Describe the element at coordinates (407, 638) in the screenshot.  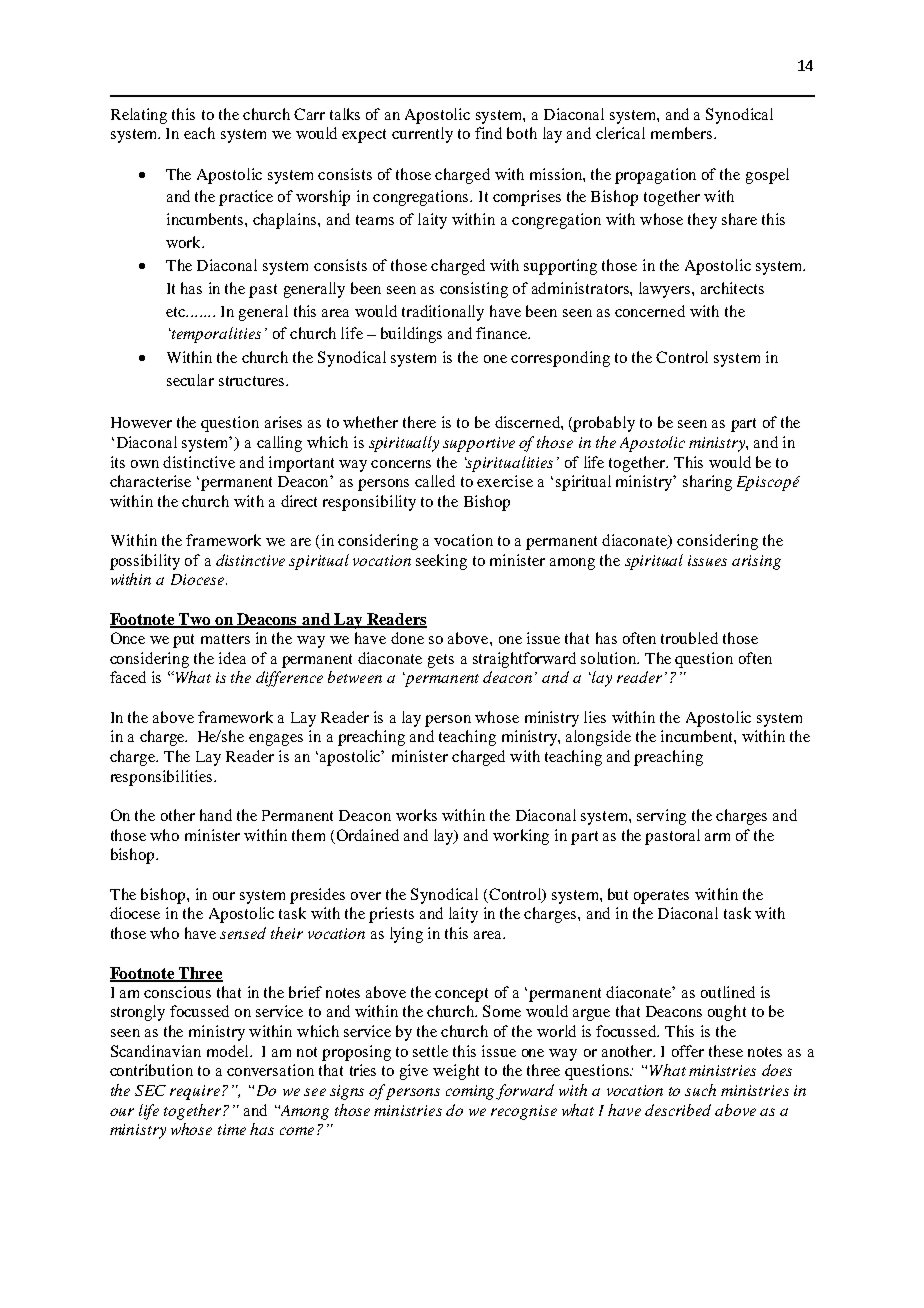
I see `done` at that location.
